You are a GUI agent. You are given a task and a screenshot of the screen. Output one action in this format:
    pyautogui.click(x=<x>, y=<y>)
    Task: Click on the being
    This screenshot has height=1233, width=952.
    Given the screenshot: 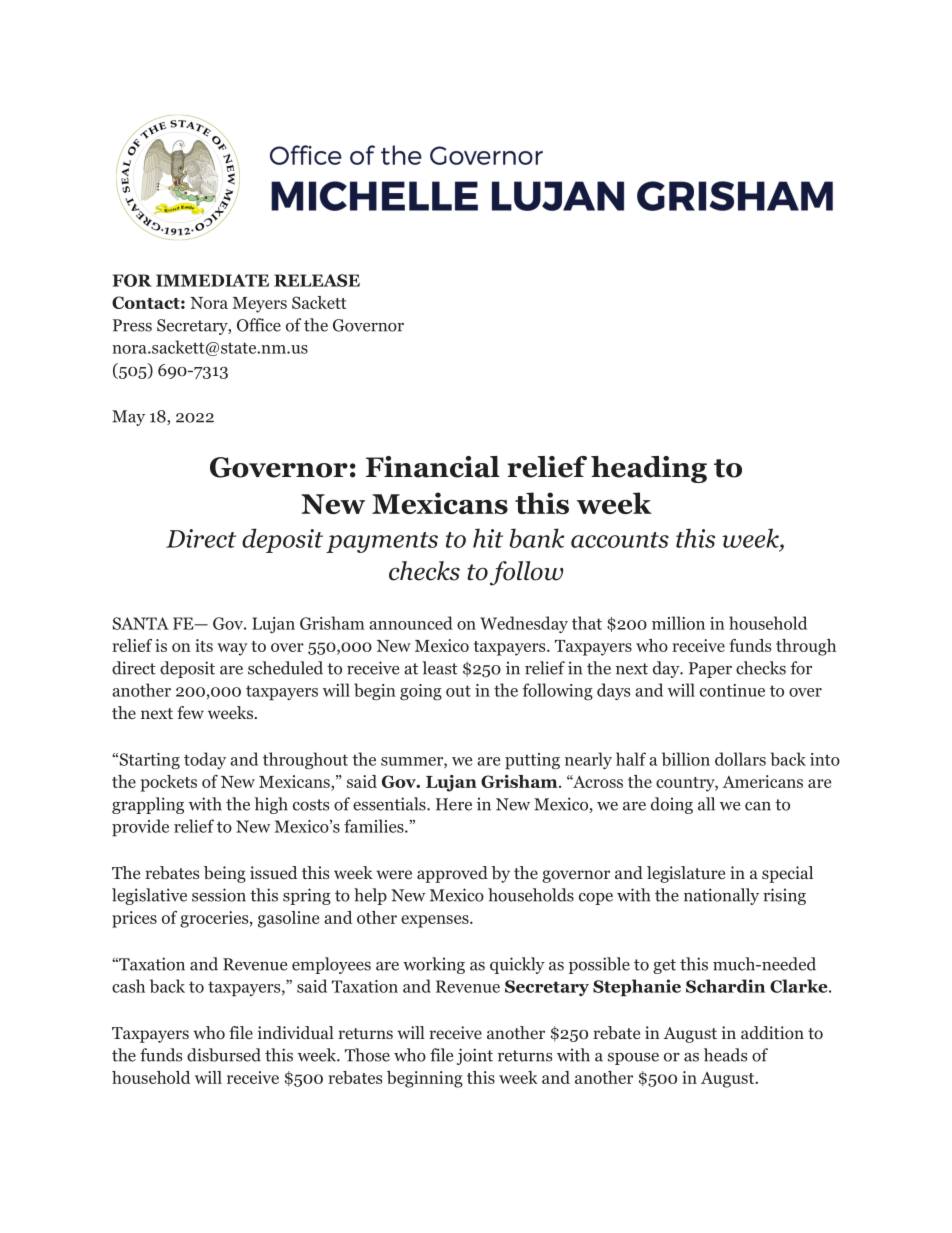 What is the action you would take?
    pyautogui.click(x=225, y=874)
